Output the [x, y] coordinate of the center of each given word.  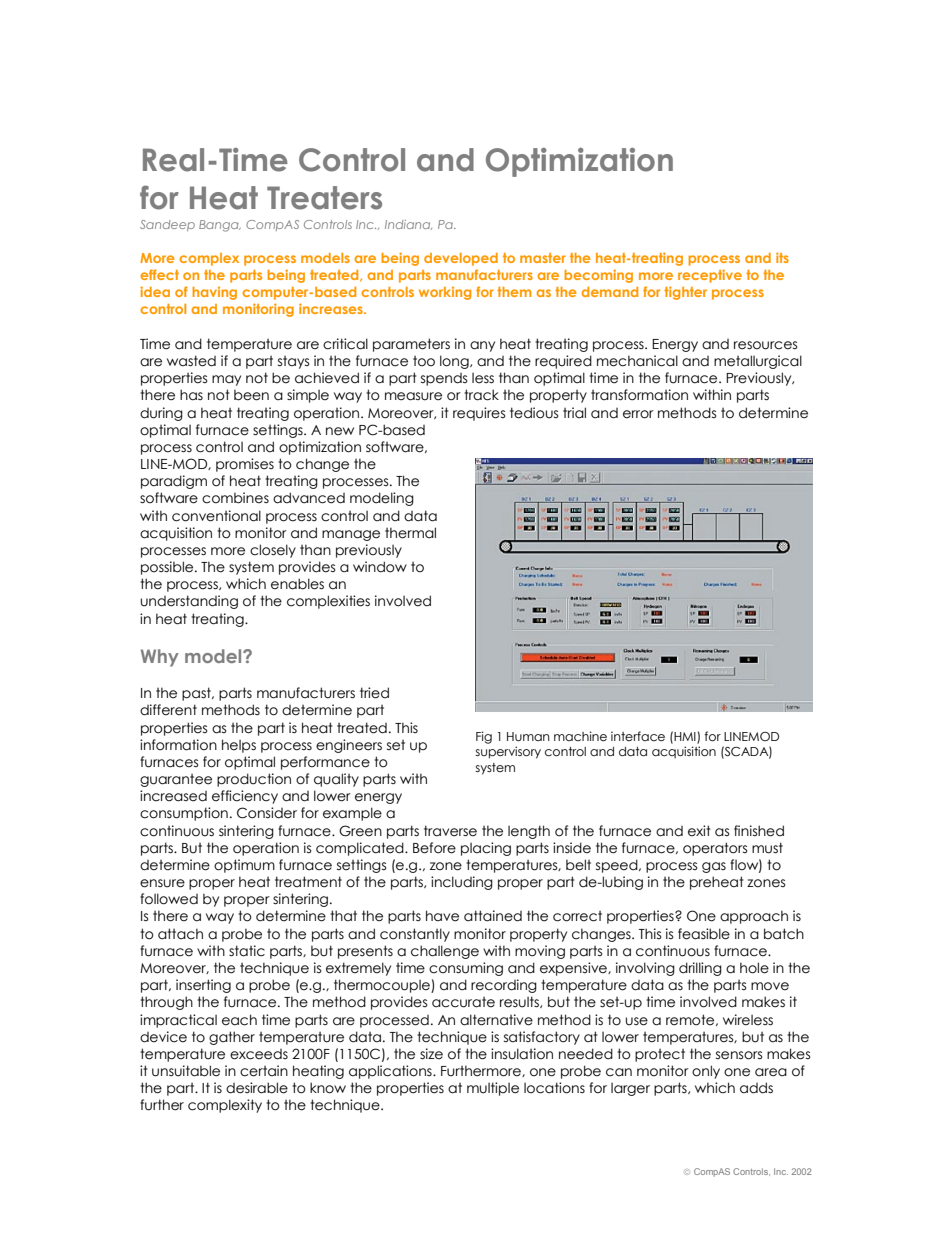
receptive [710, 276]
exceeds [259, 1054]
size [431, 1054]
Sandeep [167, 225]
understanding [189, 602]
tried [374, 693]
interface [638, 736]
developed [461, 259]
